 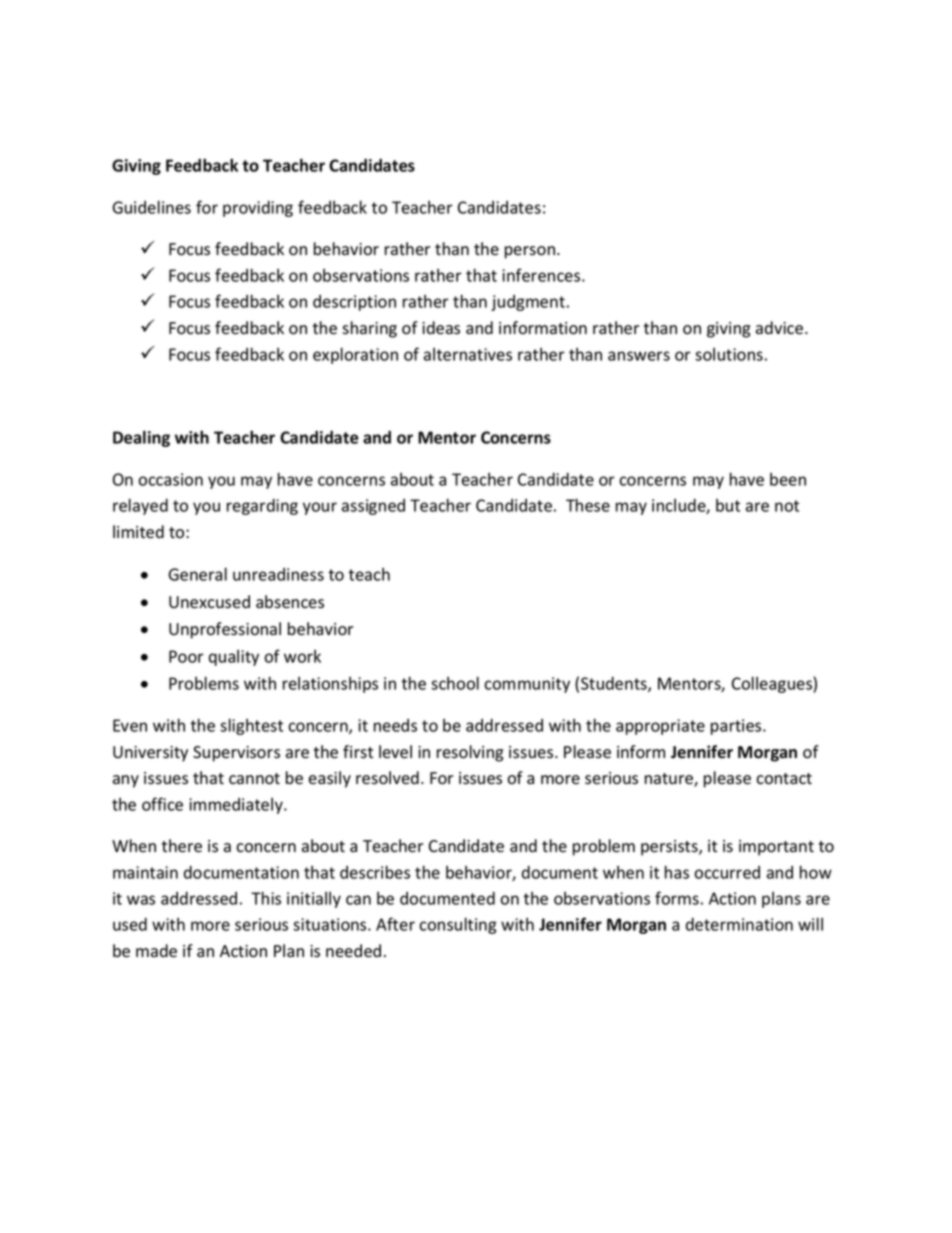 I want to click on providing, so click(x=258, y=209).
